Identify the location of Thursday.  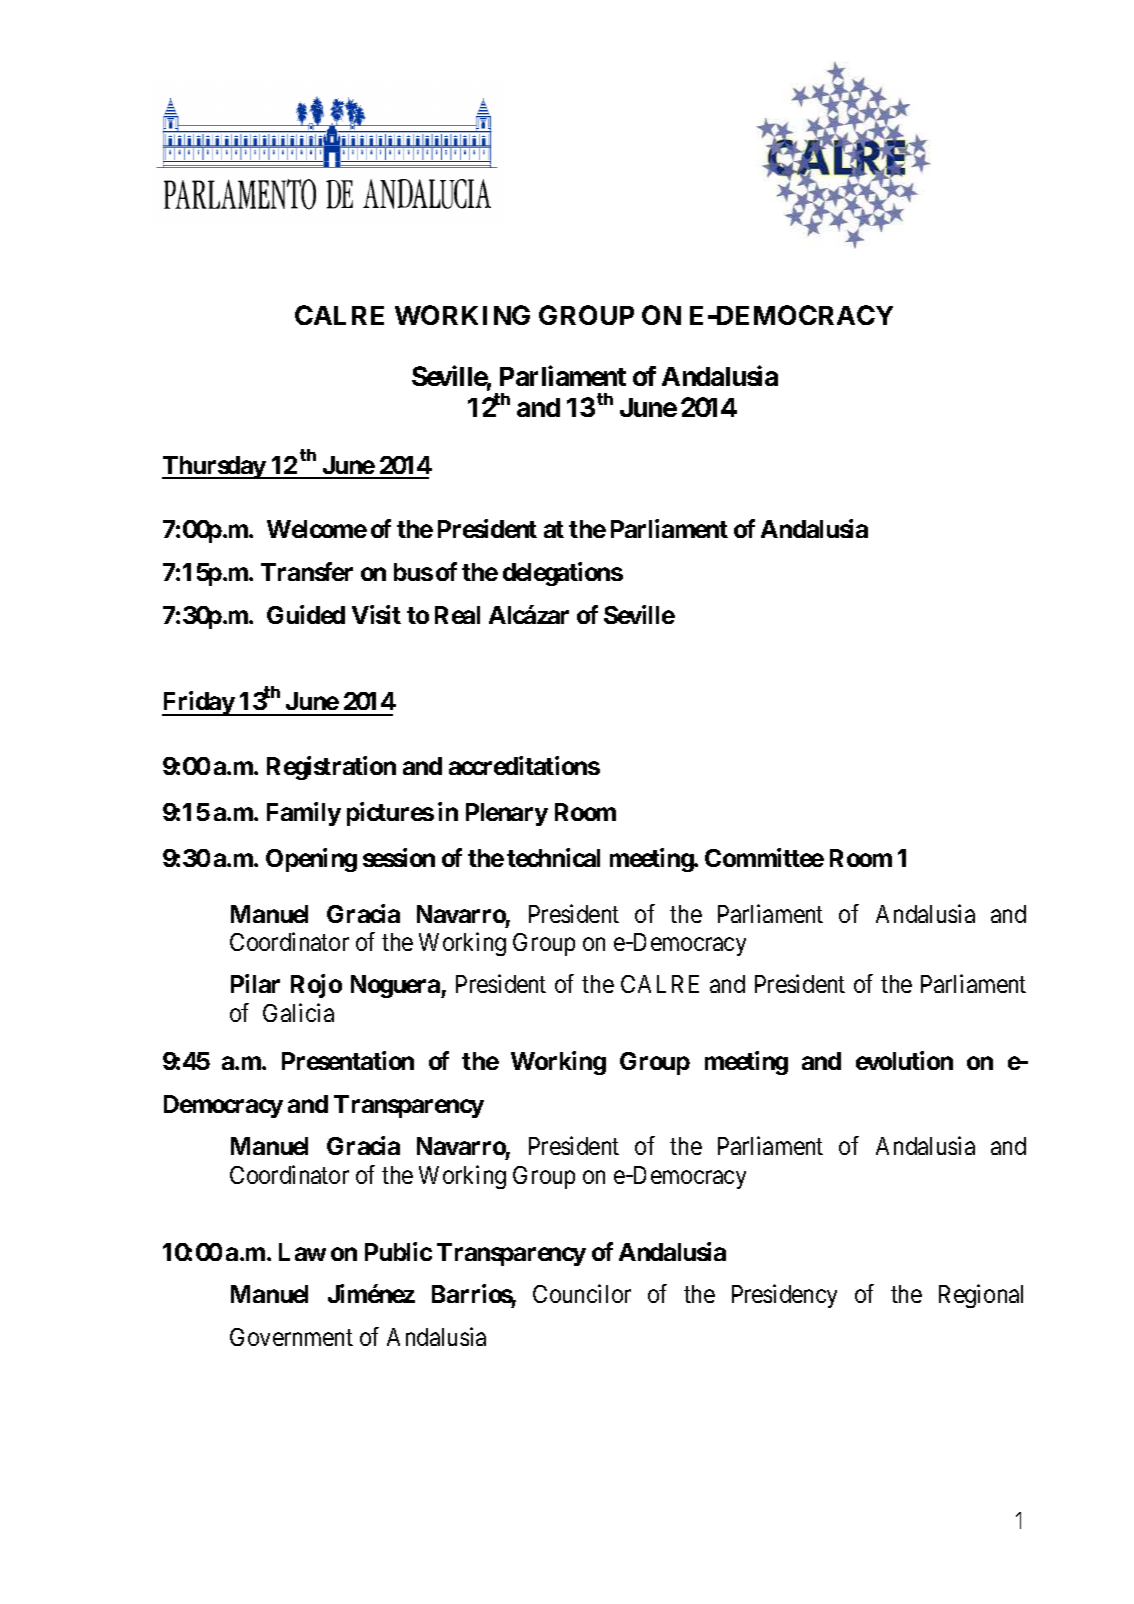
(214, 467).
